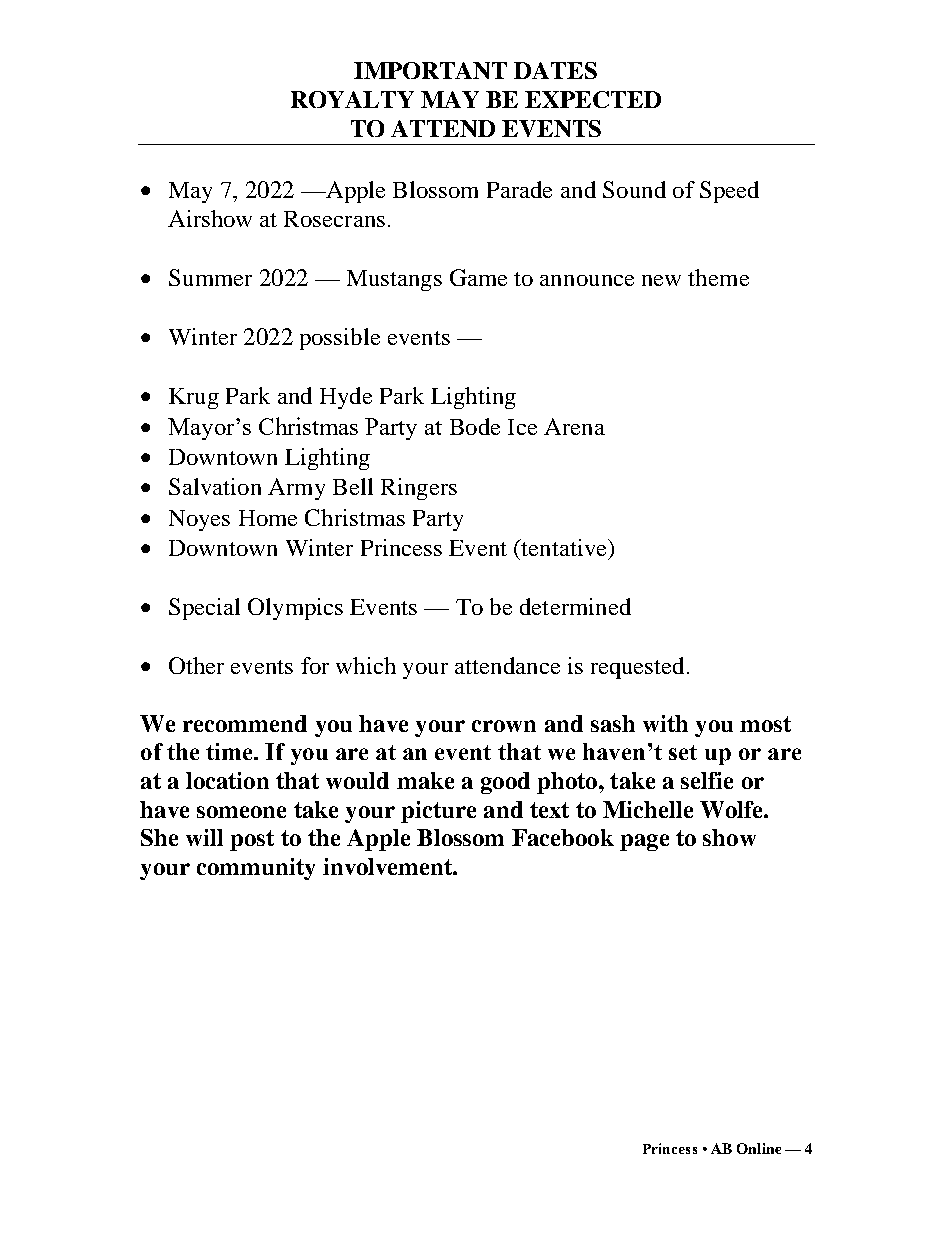 The width and height of the document is (952, 1233). I want to click on Bode, so click(475, 426).
